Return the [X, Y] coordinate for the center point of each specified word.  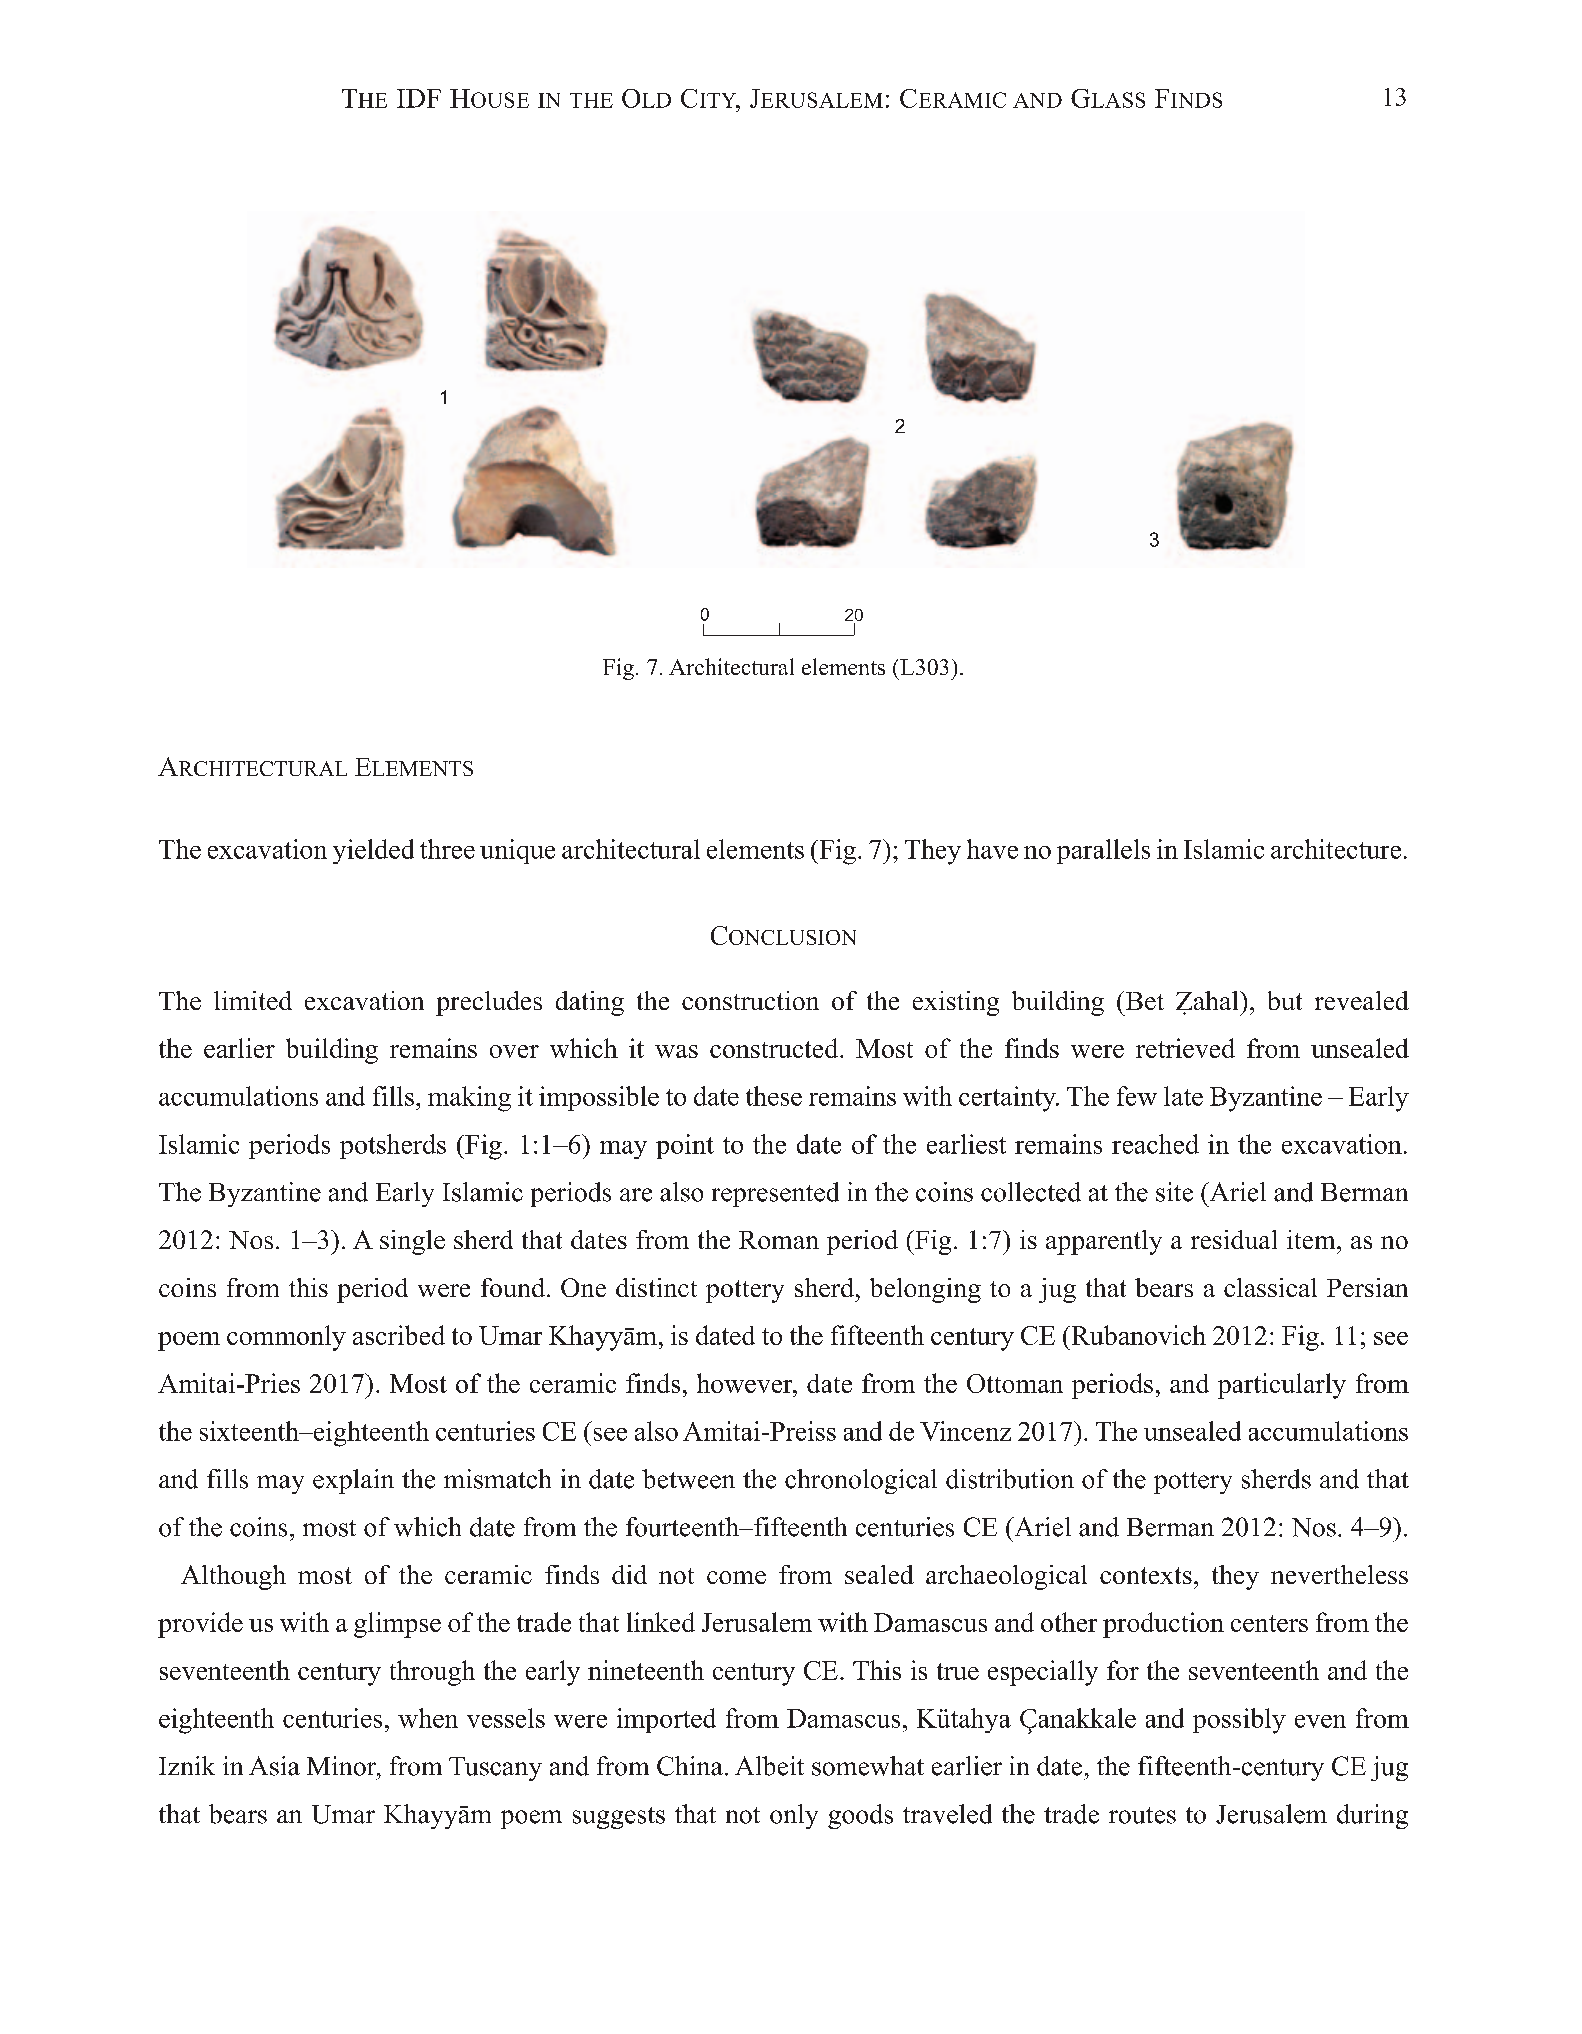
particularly [1282, 1386]
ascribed [399, 1335]
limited [253, 1000]
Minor [343, 1766]
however [746, 1383]
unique [517, 851]
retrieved [1185, 1048]
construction [750, 1000]
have [992, 849]
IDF [419, 98]
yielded [373, 851]
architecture [1336, 849]
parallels [1103, 851]
